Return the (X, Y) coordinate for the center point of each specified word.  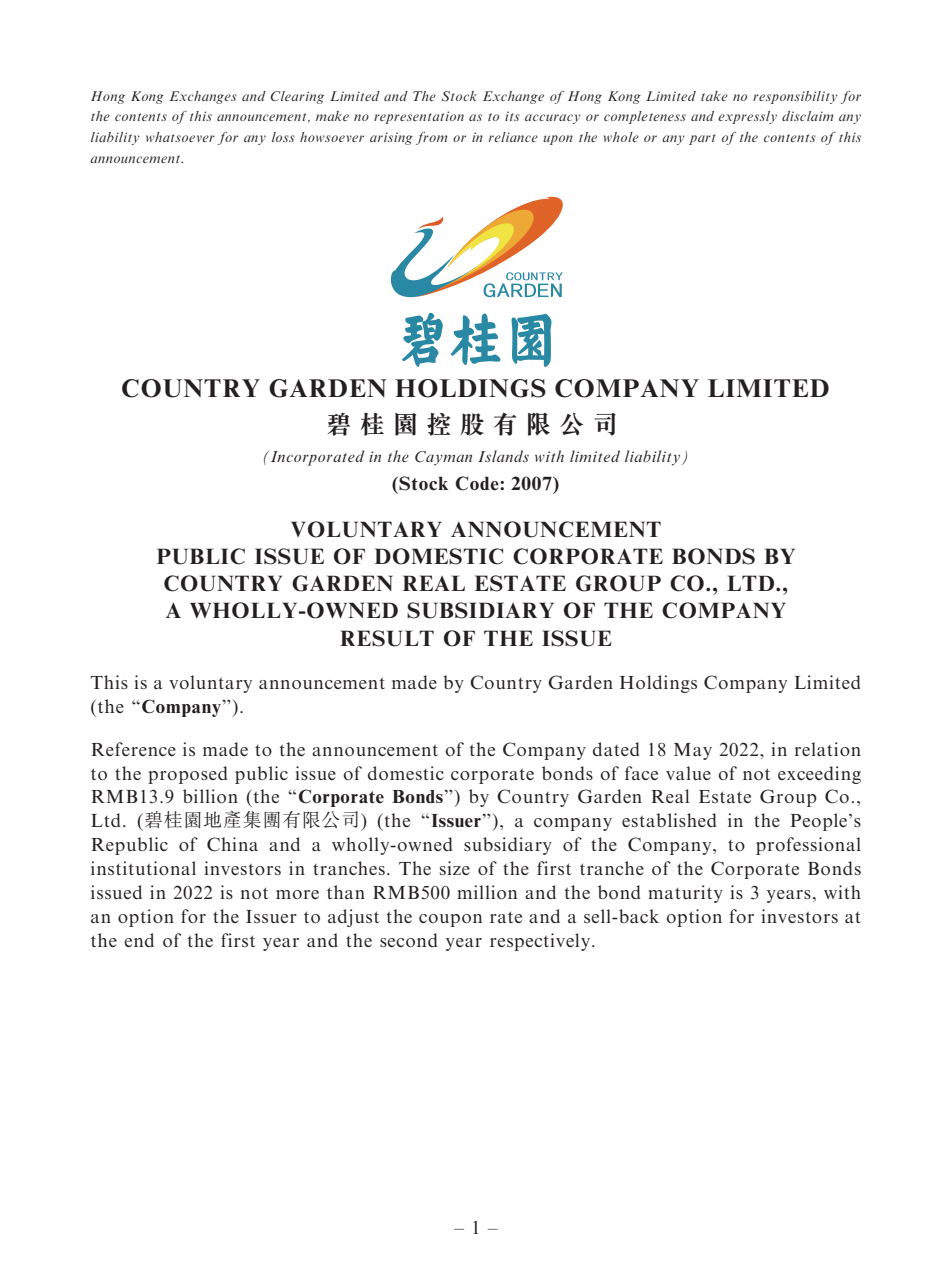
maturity (685, 894)
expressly (747, 117)
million (487, 892)
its (512, 116)
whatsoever (180, 137)
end (139, 940)
